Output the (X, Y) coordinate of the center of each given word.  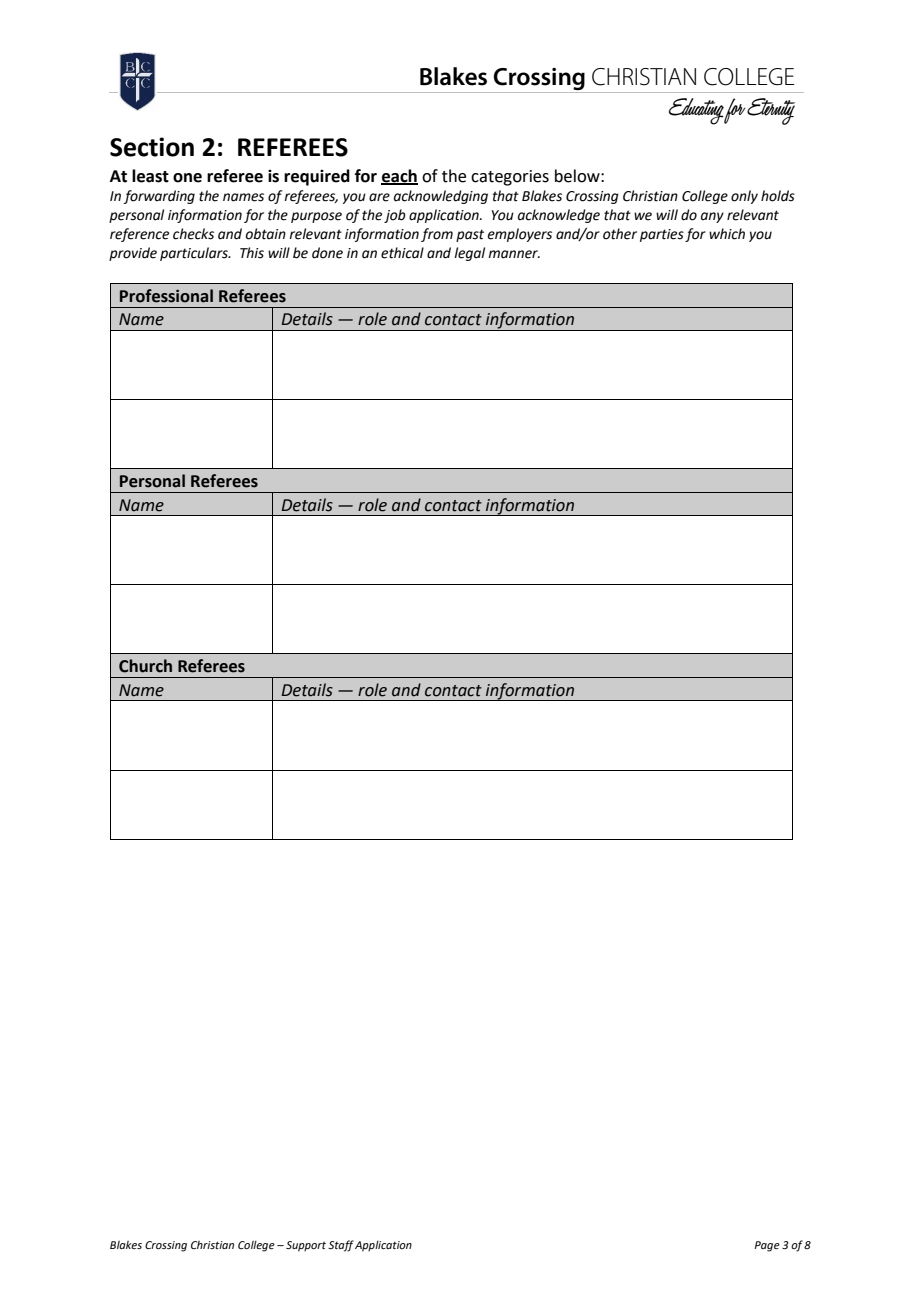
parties (662, 235)
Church (145, 666)
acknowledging (441, 197)
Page (767, 1246)
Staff (341, 1246)
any (712, 217)
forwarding (159, 197)
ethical (402, 253)
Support (306, 1246)
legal (469, 254)
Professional (166, 296)
